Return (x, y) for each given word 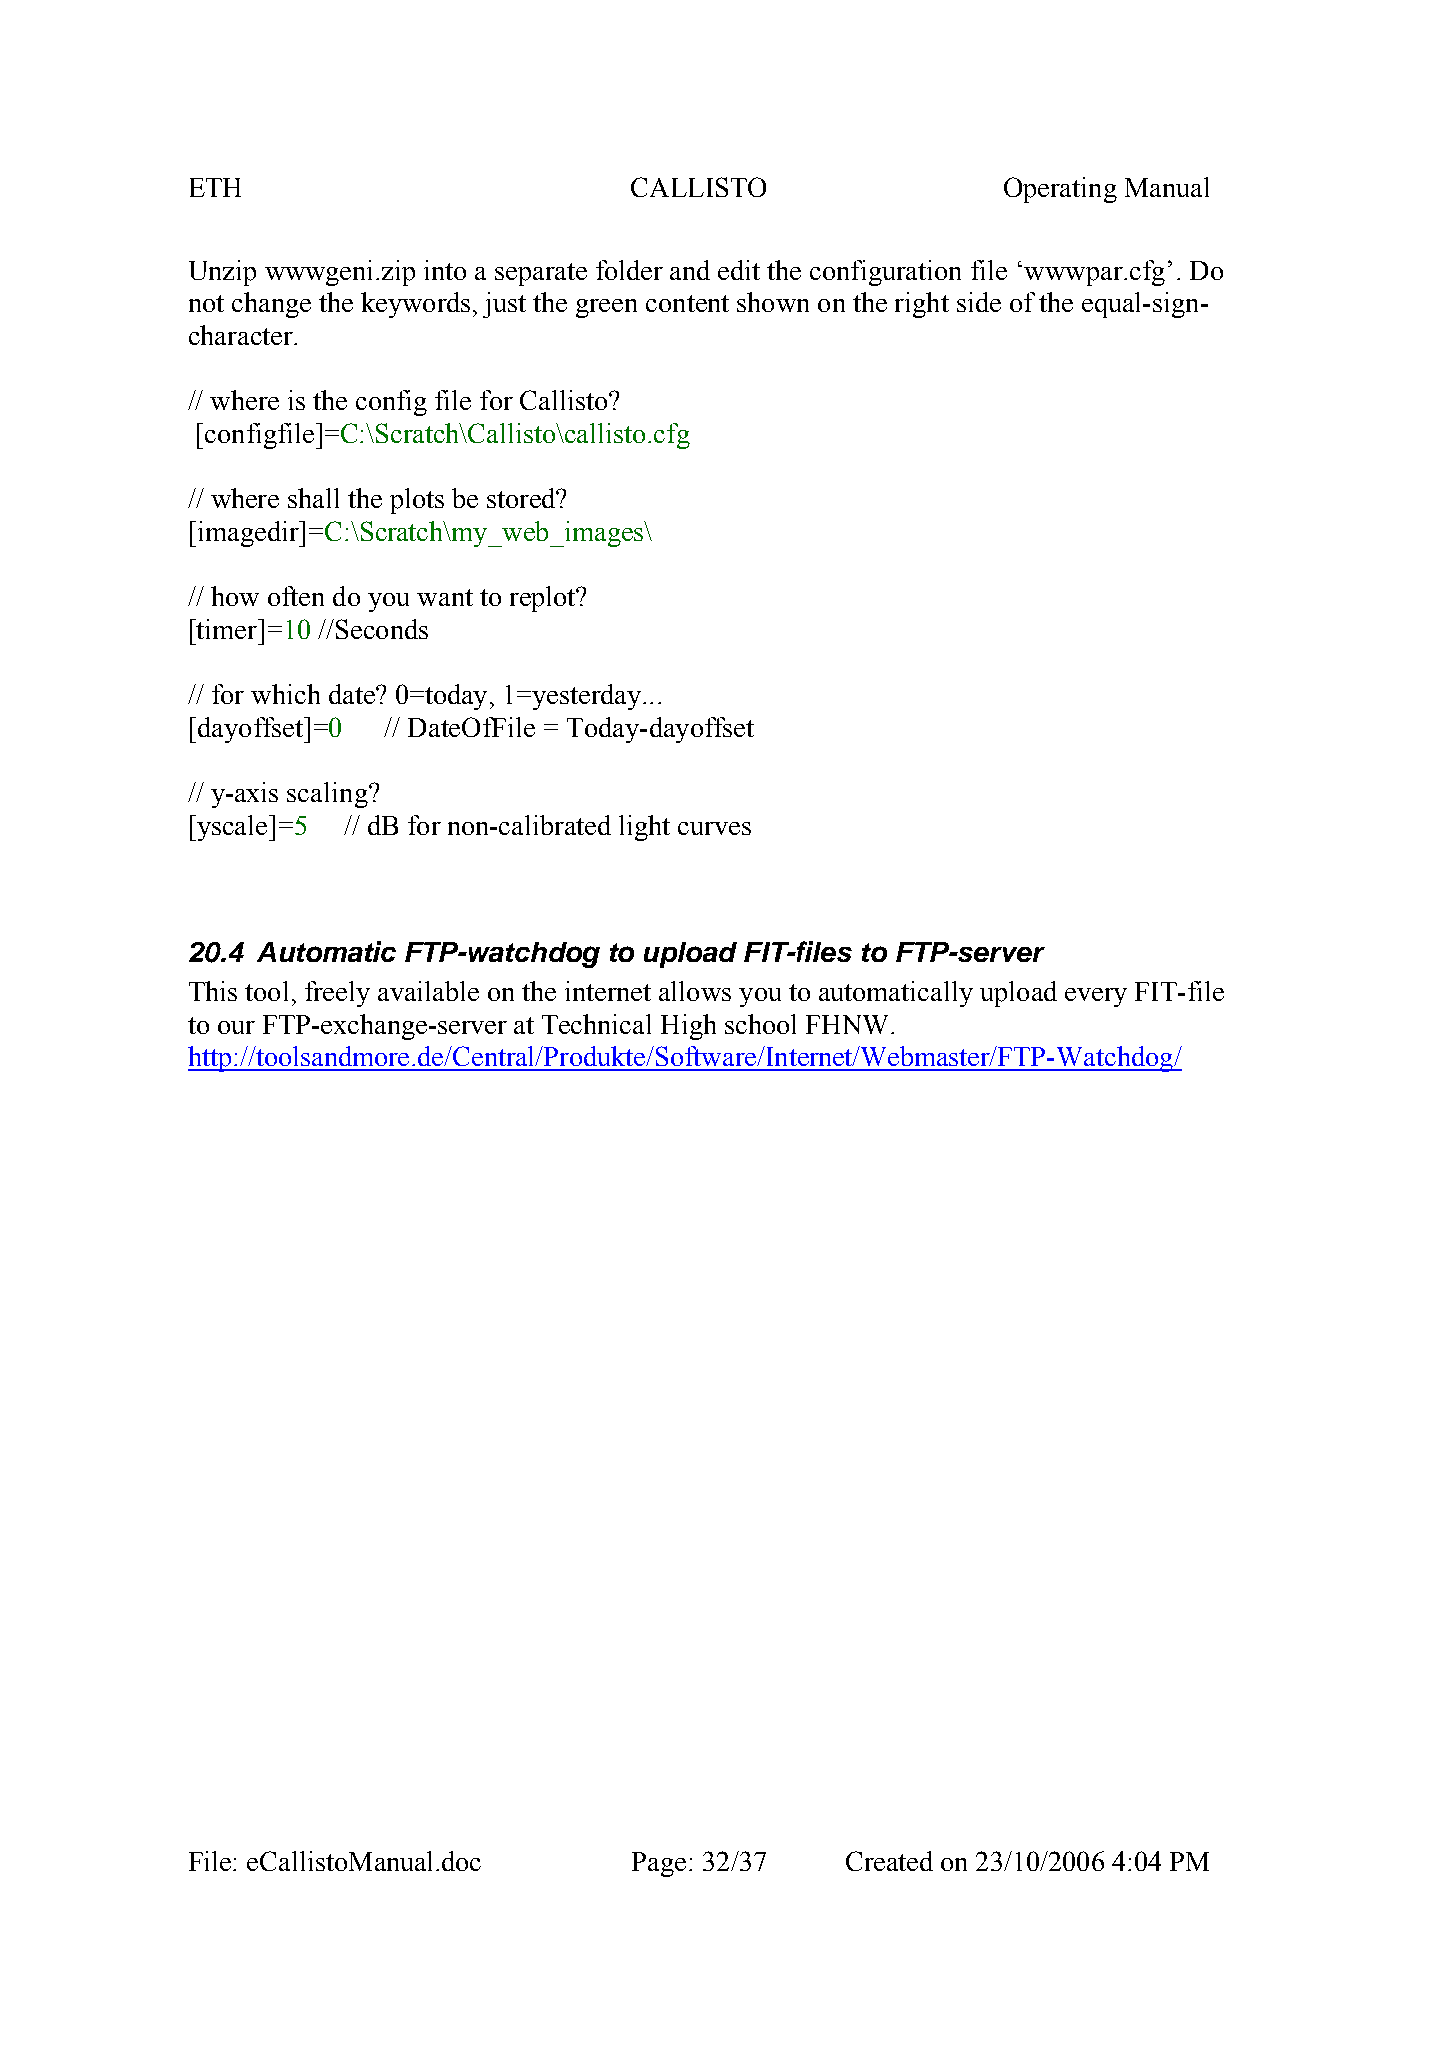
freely (337, 994)
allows (695, 991)
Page (659, 1864)
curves (714, 828)
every (1096, 997)
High (688, 1027)
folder (629, 270)
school (760, 1024)
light (644, 828)
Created (889, 1861)
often (296, 596)
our (236, 1027)
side (979, 302)
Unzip (222, 273)
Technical (596, 1024)
